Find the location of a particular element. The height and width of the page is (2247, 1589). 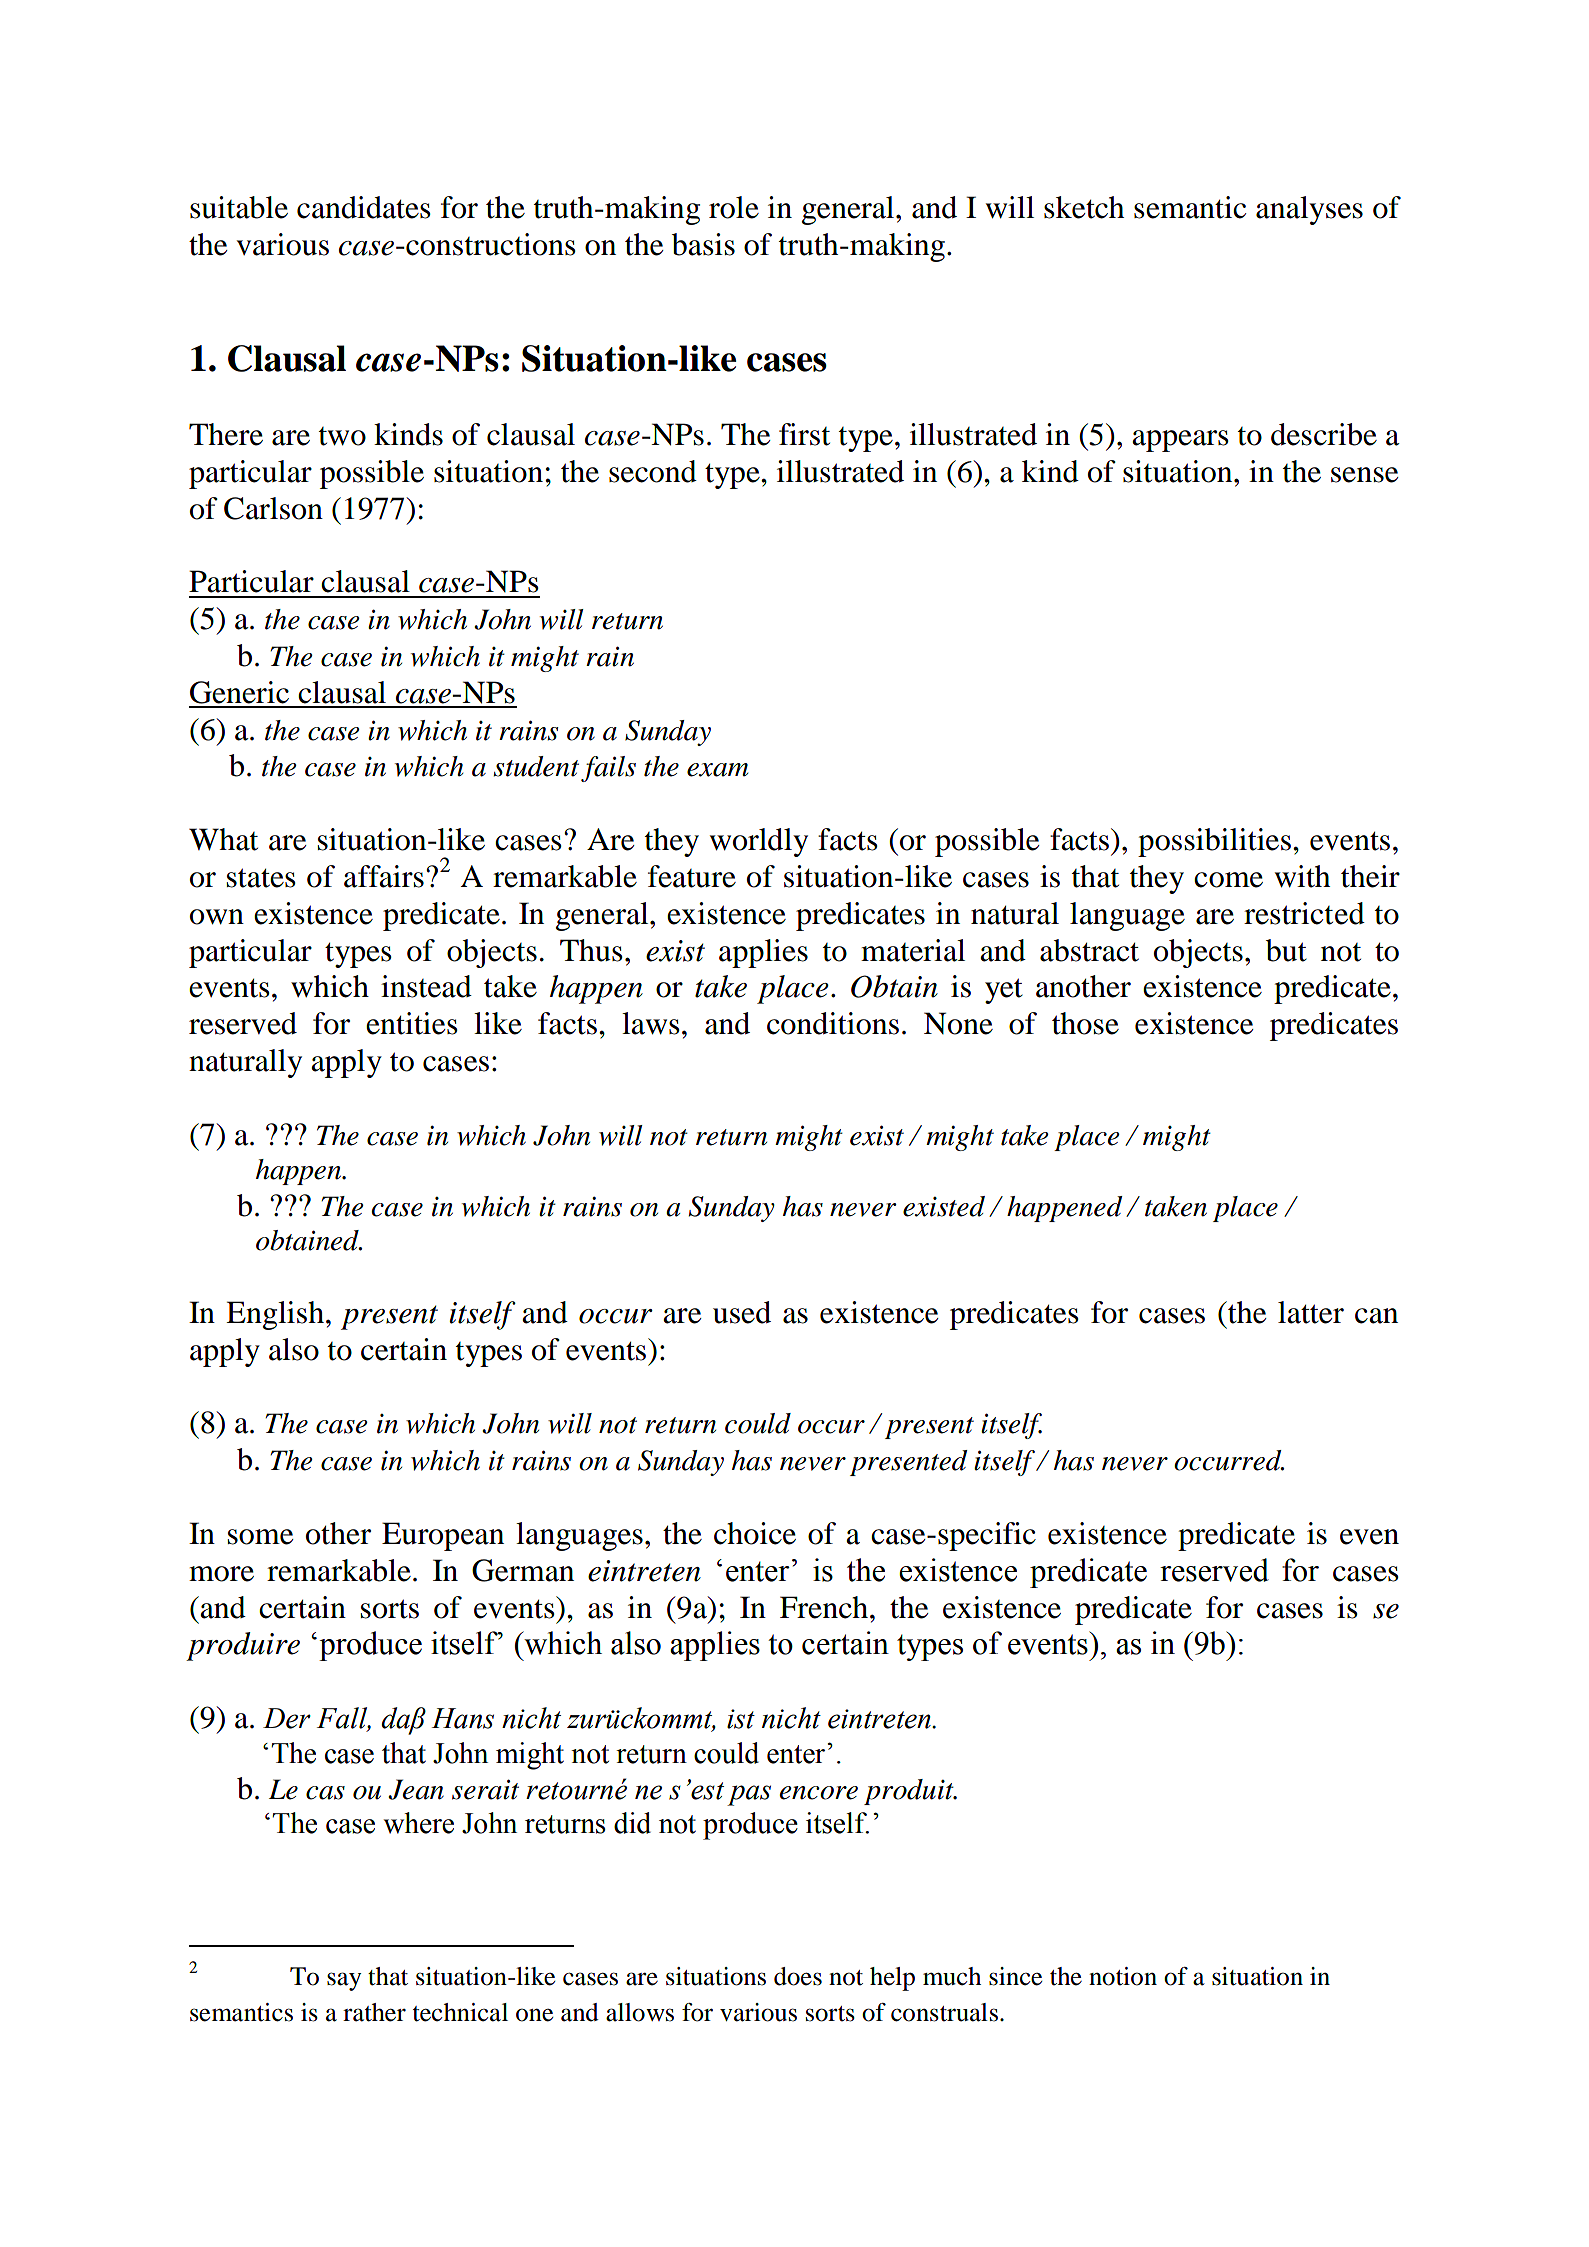

analyses is located at coordinates (1309, 210).
